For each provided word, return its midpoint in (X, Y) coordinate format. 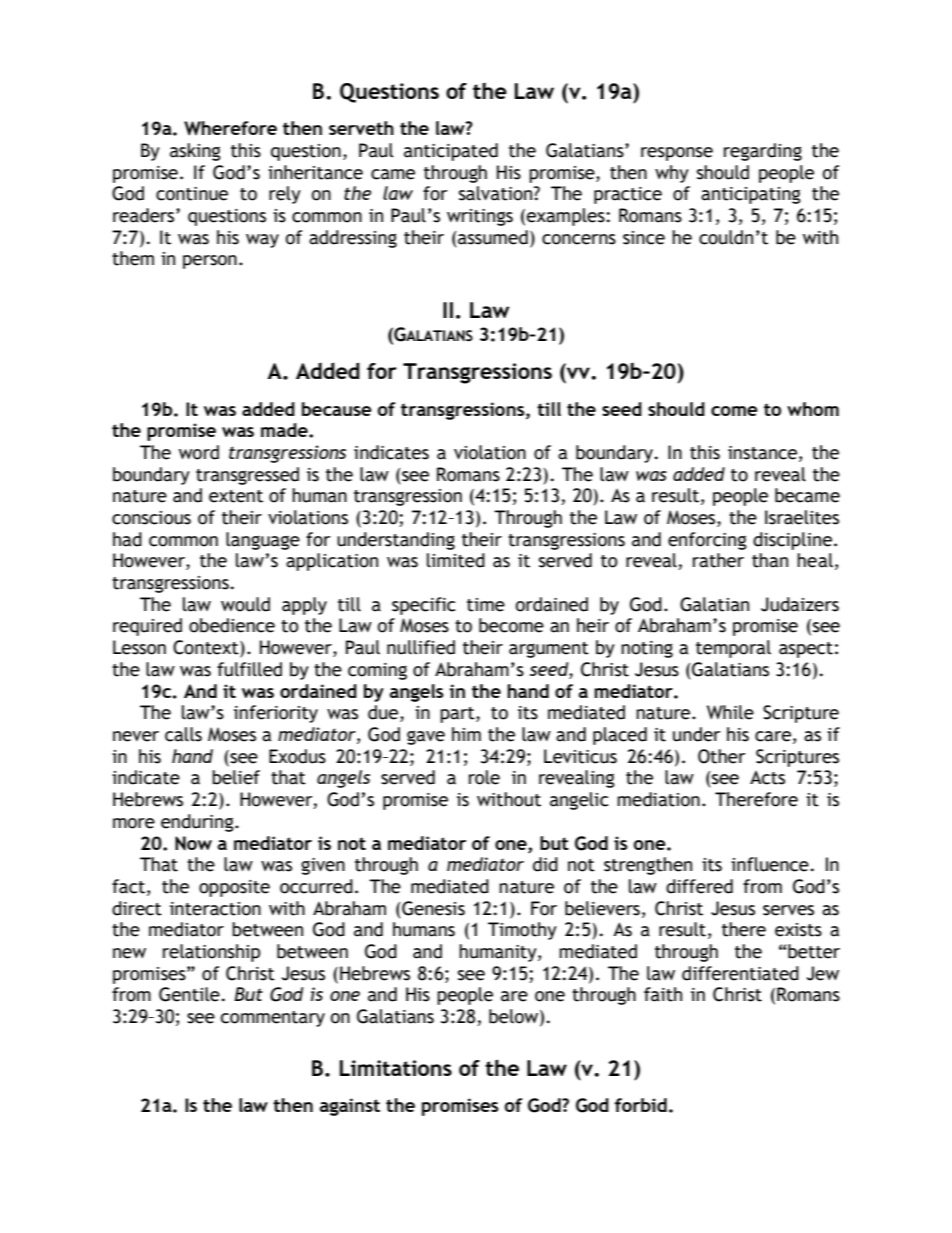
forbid (641, 1105)
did (545, 864)
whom (813, 409)
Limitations (395, 1068)
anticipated (451, 152)
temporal (733, 649)
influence (770, 864)
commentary (273, 1019)
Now (193, 843)
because (337, 409)
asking (195, 152)
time (486, 605)
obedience (232, 625)
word (199, 452)
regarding (763, 152)
